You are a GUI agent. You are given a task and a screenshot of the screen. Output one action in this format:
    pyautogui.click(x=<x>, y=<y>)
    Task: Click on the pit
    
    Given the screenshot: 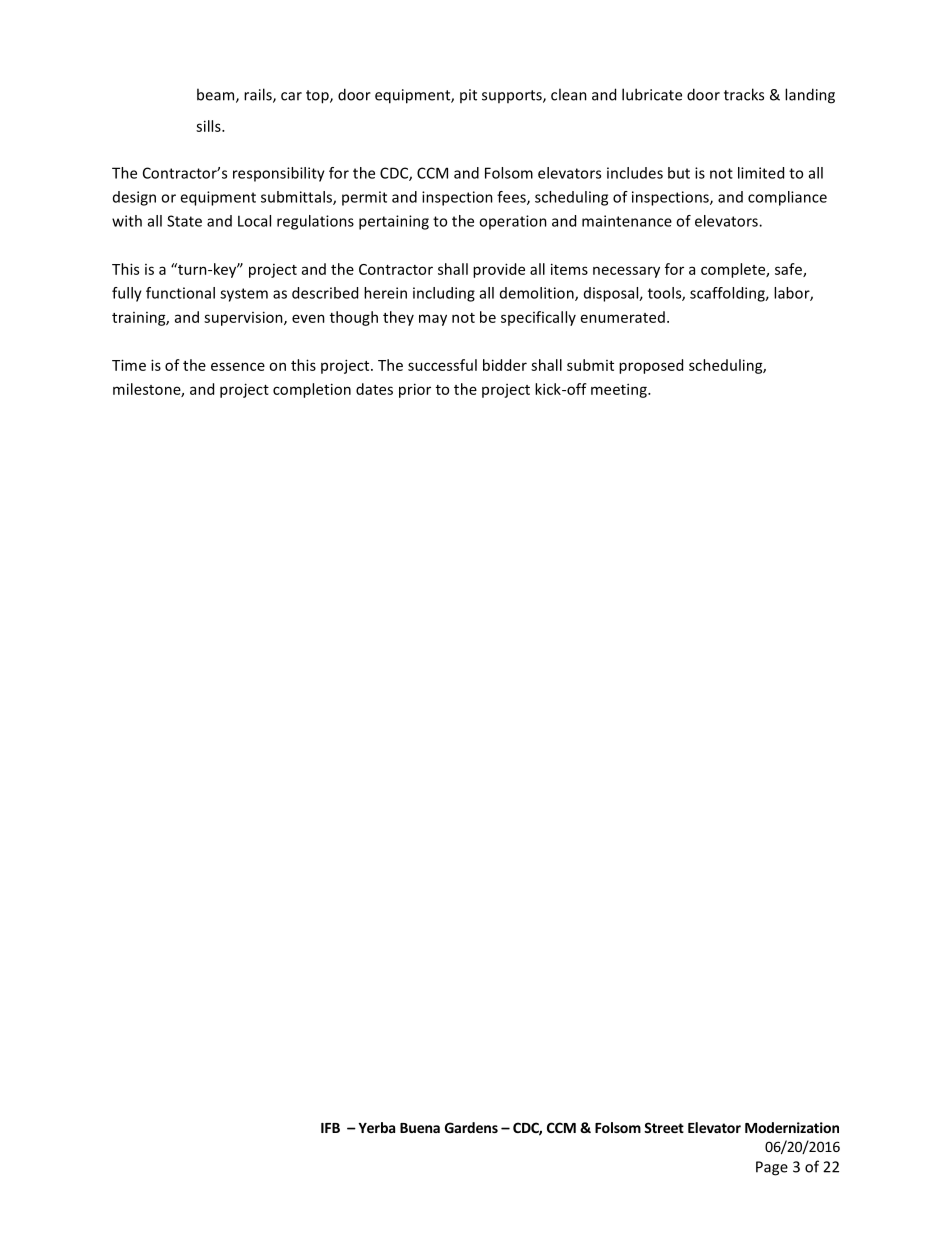 What is the action you would take?
    pyautogui.click(x=468, y=96)
